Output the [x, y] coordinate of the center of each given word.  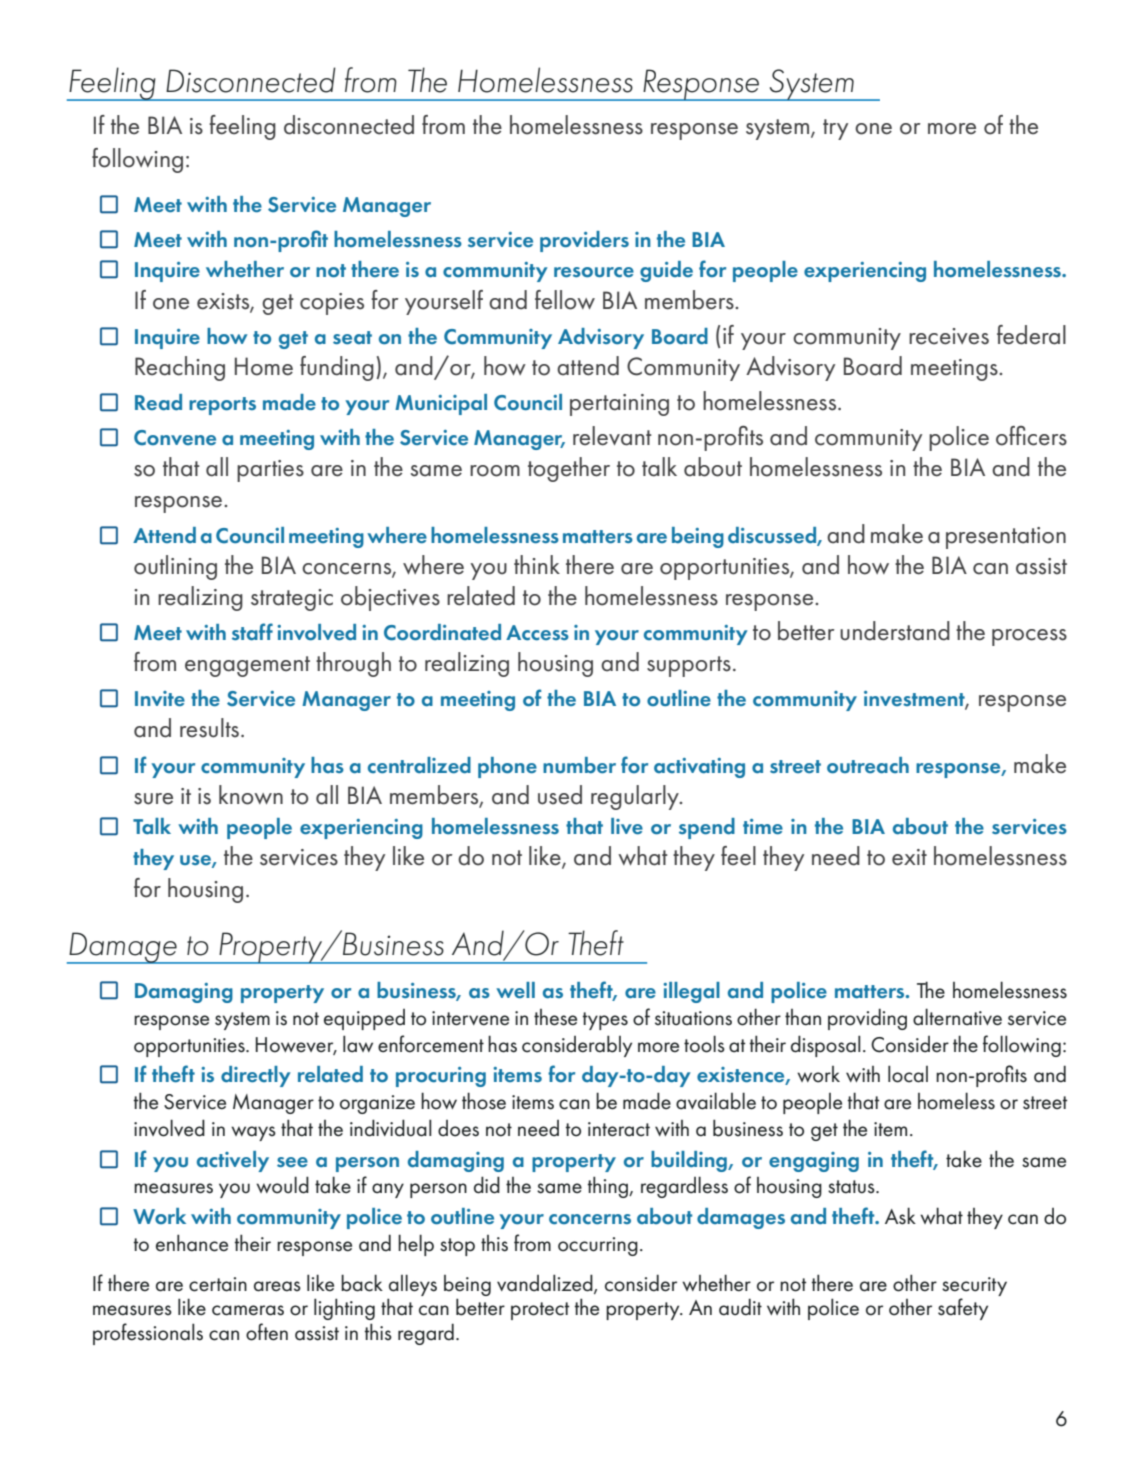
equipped [364, 1019]
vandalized [546, 1284]
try [835, 129]
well [515, 990]
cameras [248, 1310]
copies [332, 304]
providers [584, 241]
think [537, 564]
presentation [1006, 538]
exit [909, 857]
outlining [175, 567]
